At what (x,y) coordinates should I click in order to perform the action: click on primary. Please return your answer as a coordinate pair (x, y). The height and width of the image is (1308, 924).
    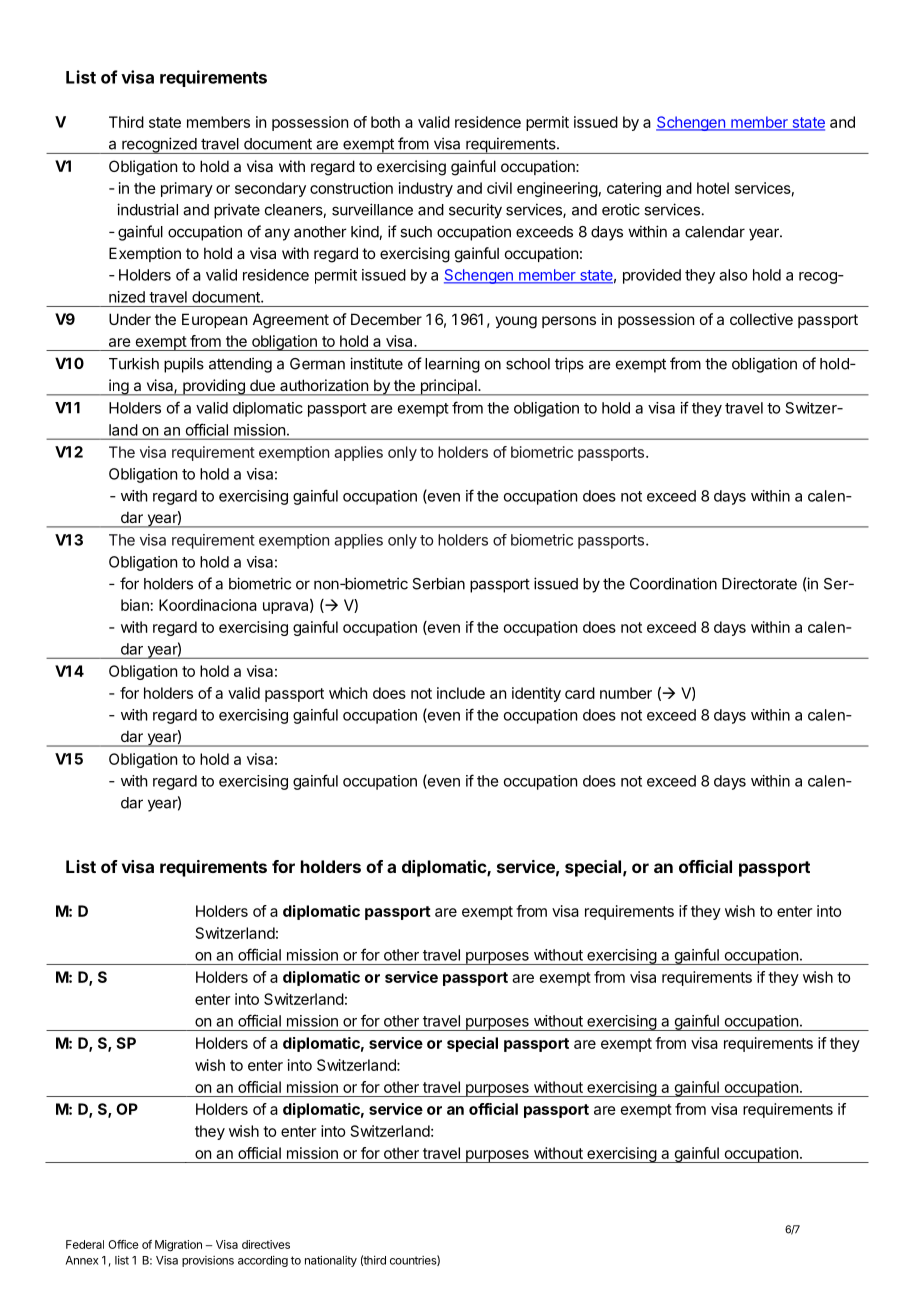
    Looking at the image, I should click on (187, 189).
